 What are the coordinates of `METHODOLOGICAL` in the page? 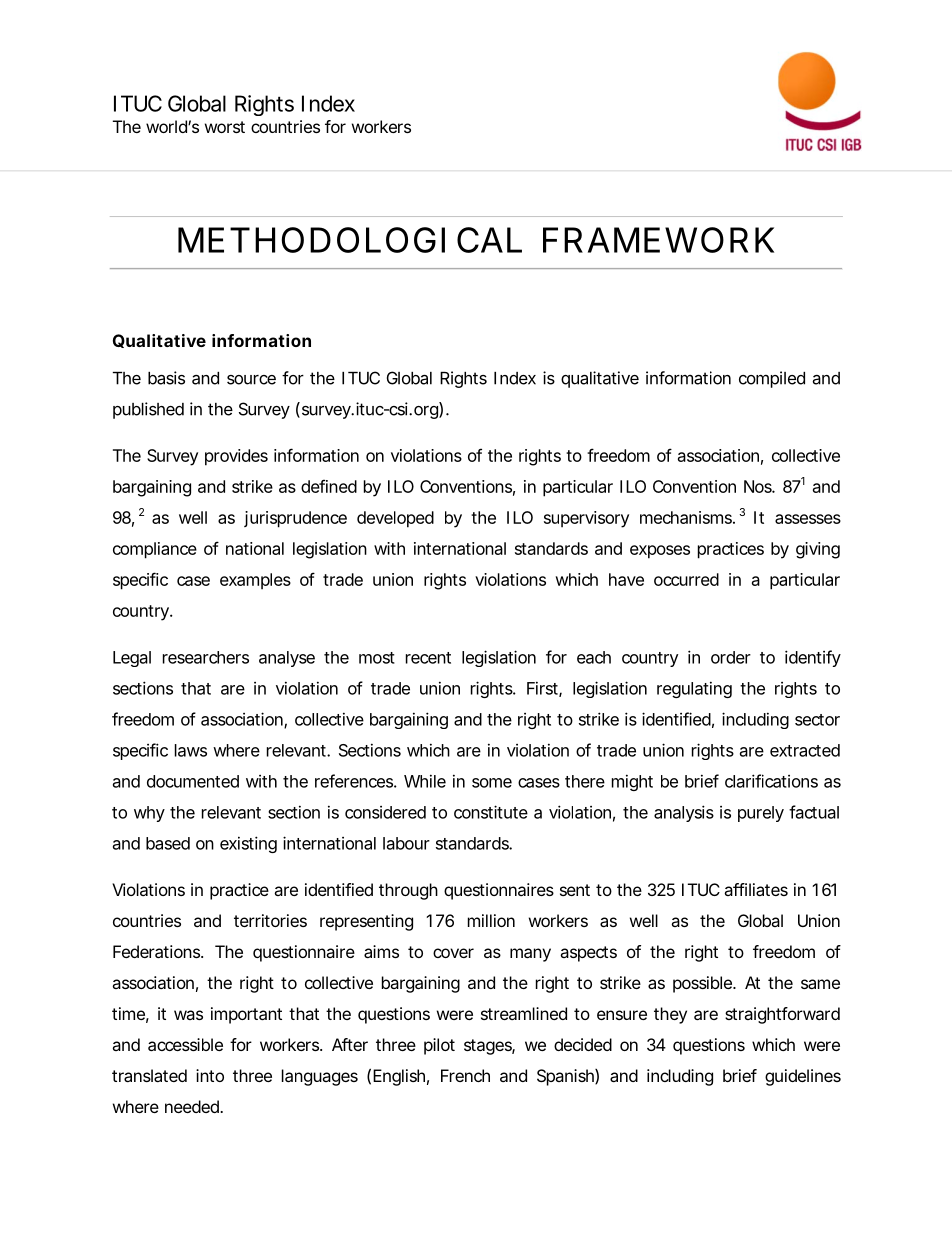 It's located at (350, 240).
